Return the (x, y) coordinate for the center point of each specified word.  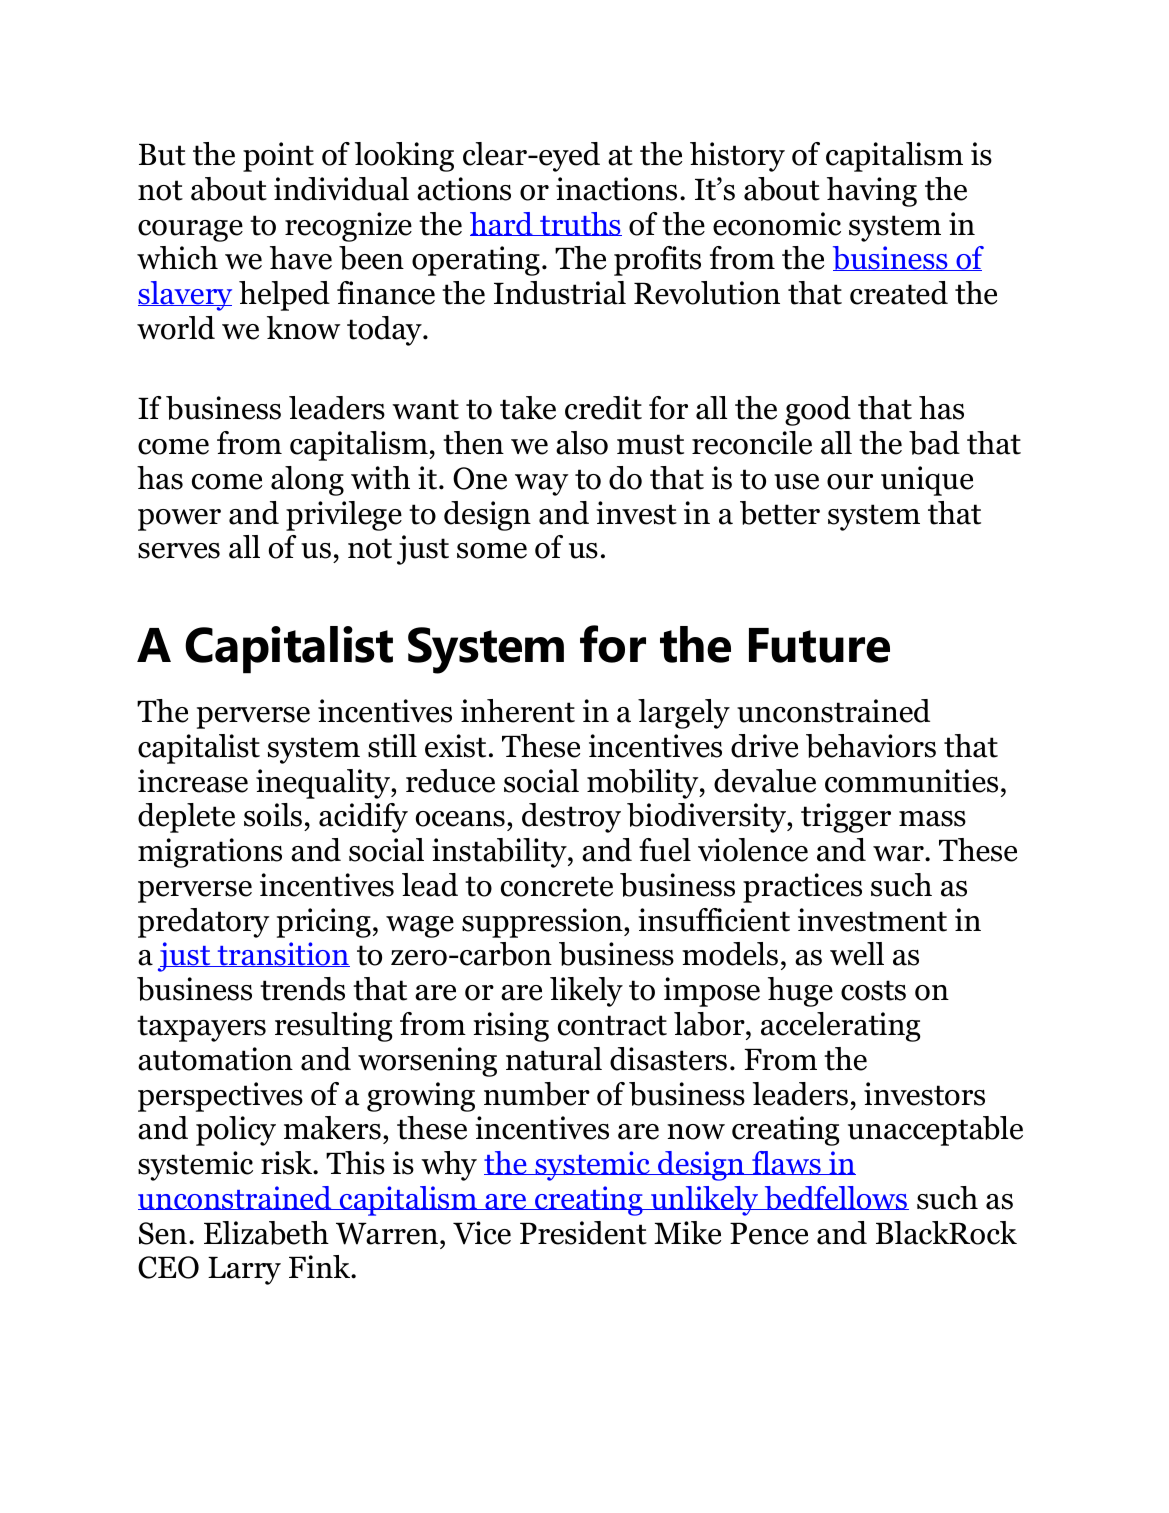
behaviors (871, 746)
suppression (543, 923)
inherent (518, 711)
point (278, 157)
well (857, 954)
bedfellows (835, 1198)
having (872, 192)
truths (580, 224)
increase (193, 781)
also (582, 443)
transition (282, 954)
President (583, 1233)
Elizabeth (266, 1233)
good (818, 411)
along (307, 481)
